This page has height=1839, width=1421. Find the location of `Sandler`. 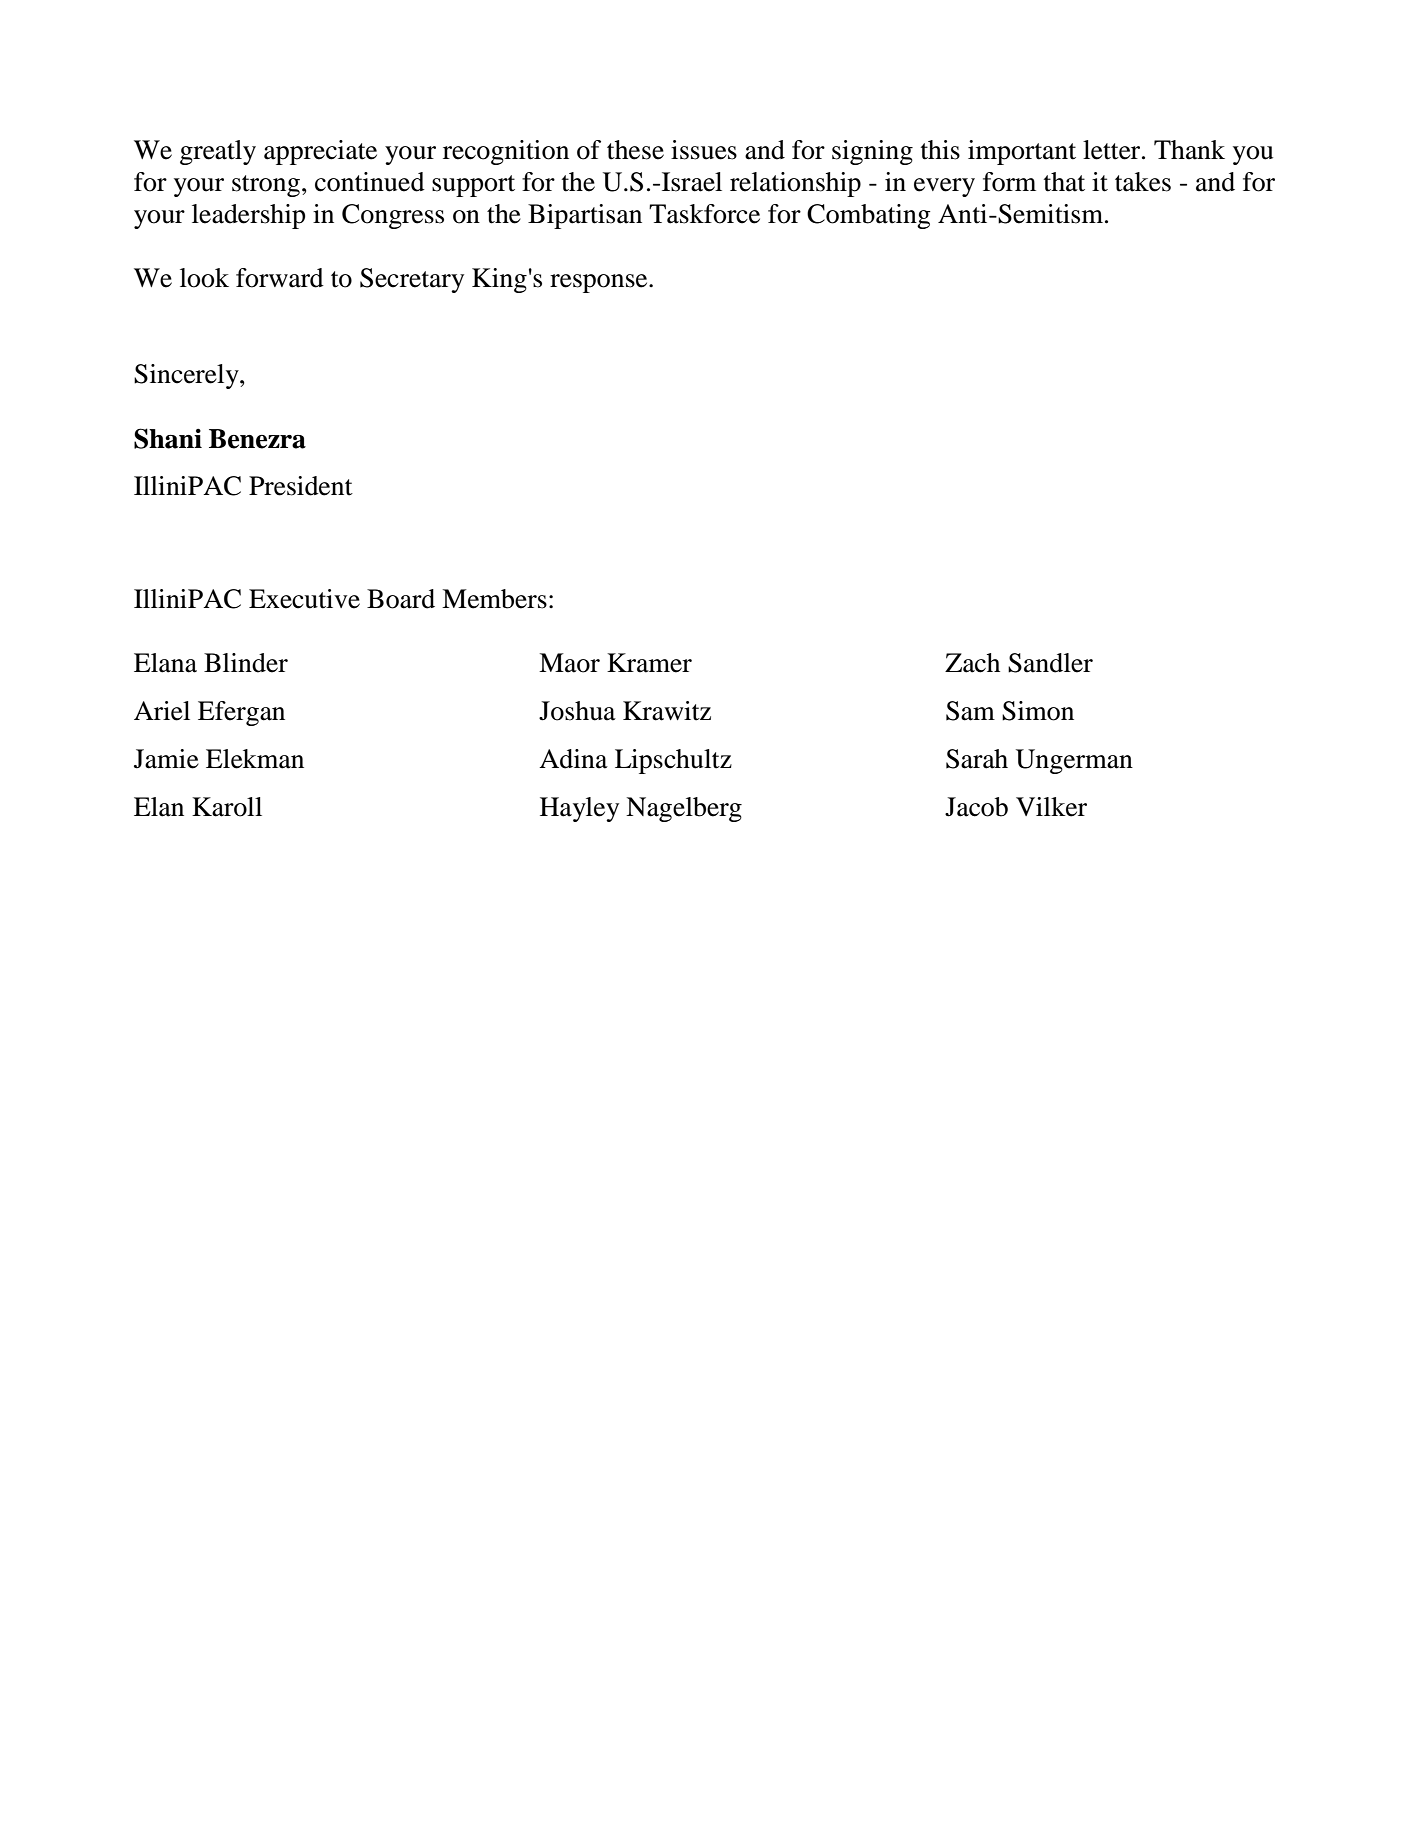

Sandler is located at coordinates (1050, 663).
